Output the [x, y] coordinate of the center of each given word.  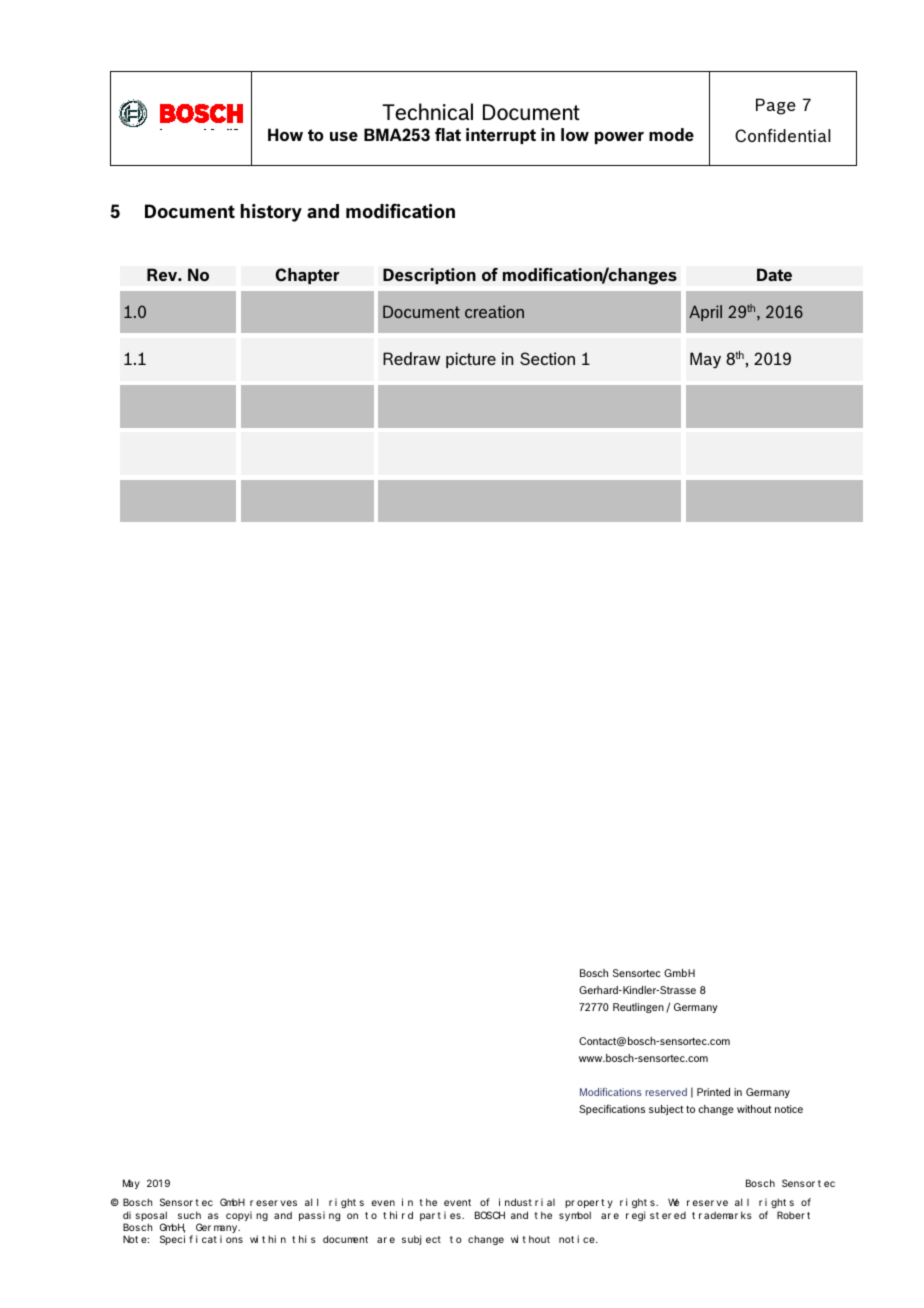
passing [319, 1216]
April [705, 313]
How [285, 134]
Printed [713, 1092]
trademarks [722, 1215]
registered [656, 1216]
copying [247, 1216]
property [589, 1203]
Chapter [307, 276]
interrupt [501, 136]
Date [774, 274]
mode [671, 134]
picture [471, 360]
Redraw [411, 358]
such [189, 1215]
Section [547, 358]
